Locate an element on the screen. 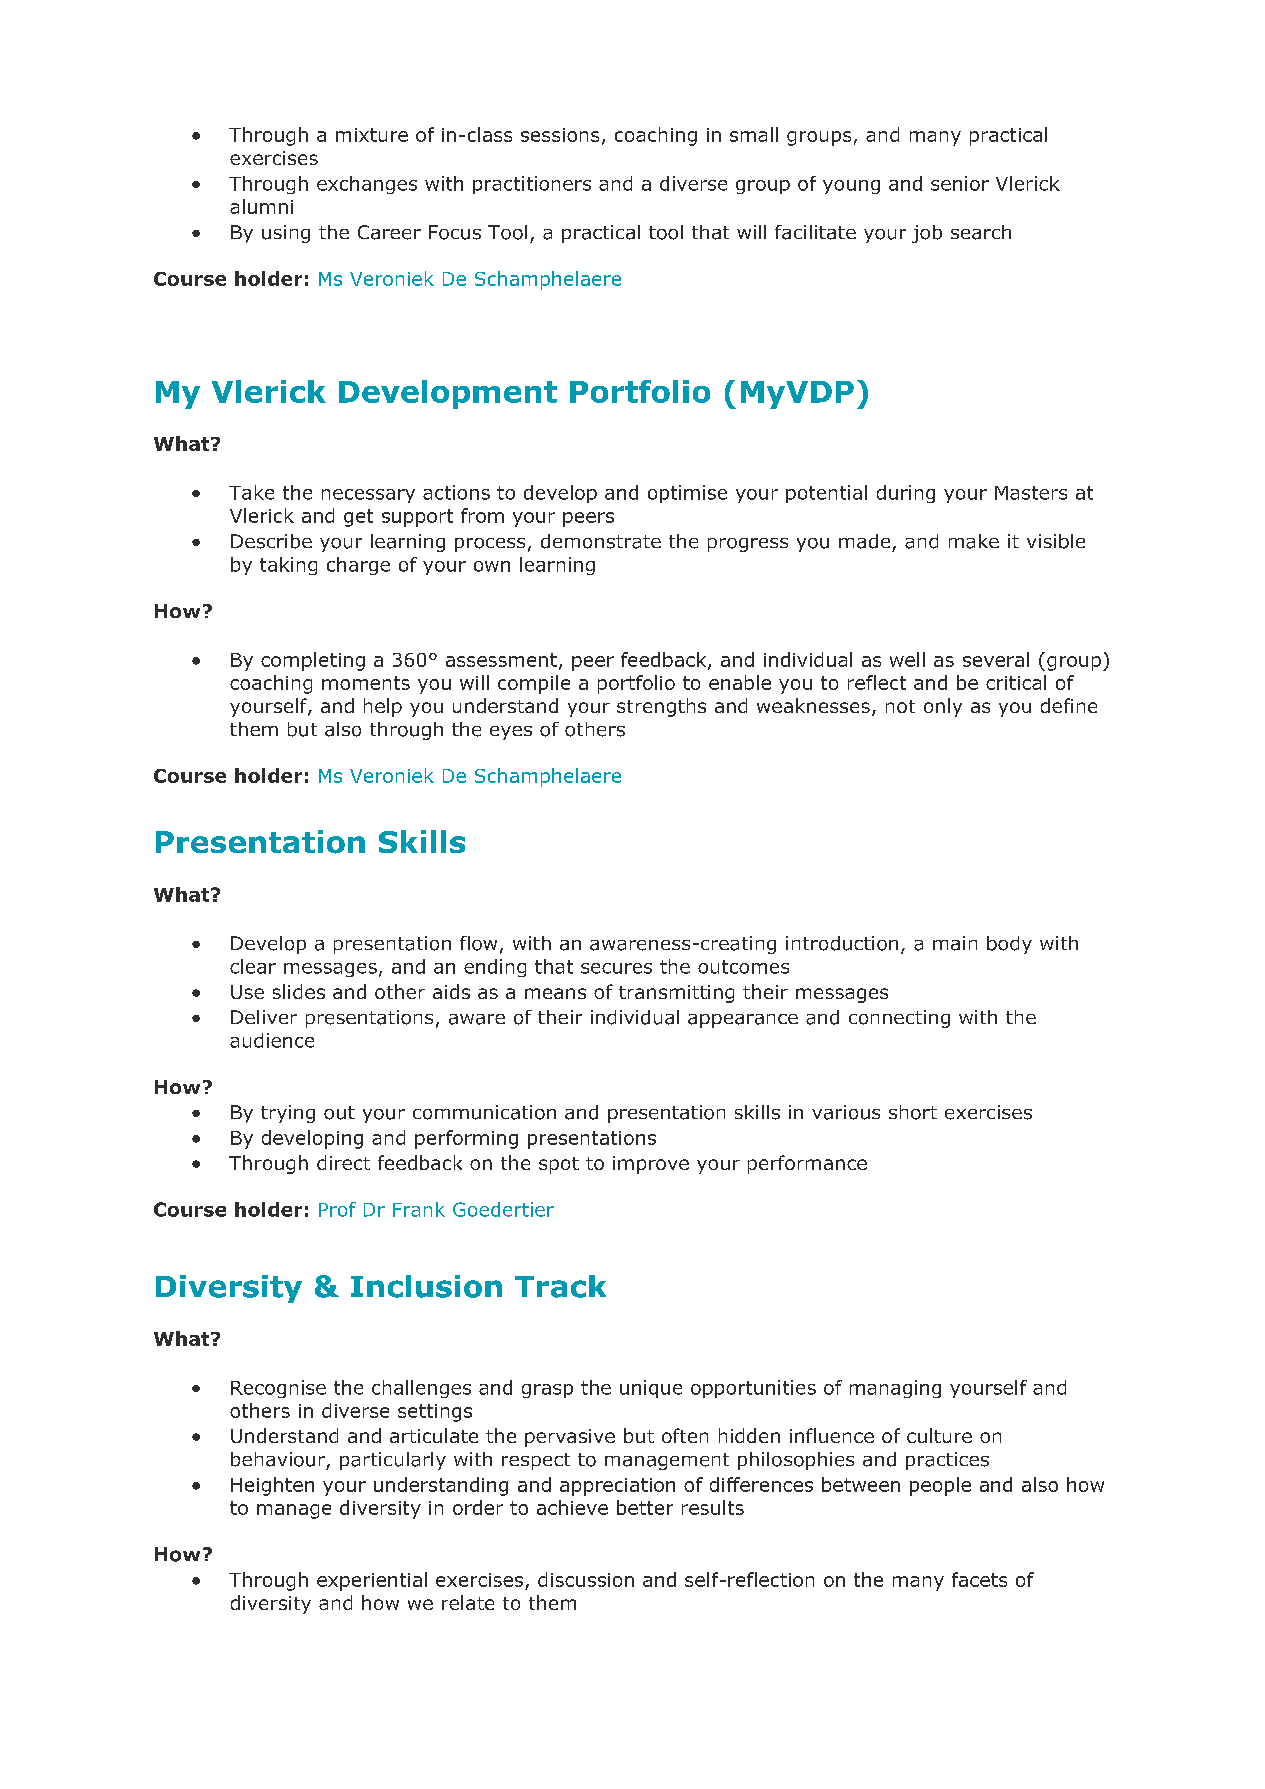 This screenshot has width=1265, height=1789. managing is located at coordinates (895, 1389).
